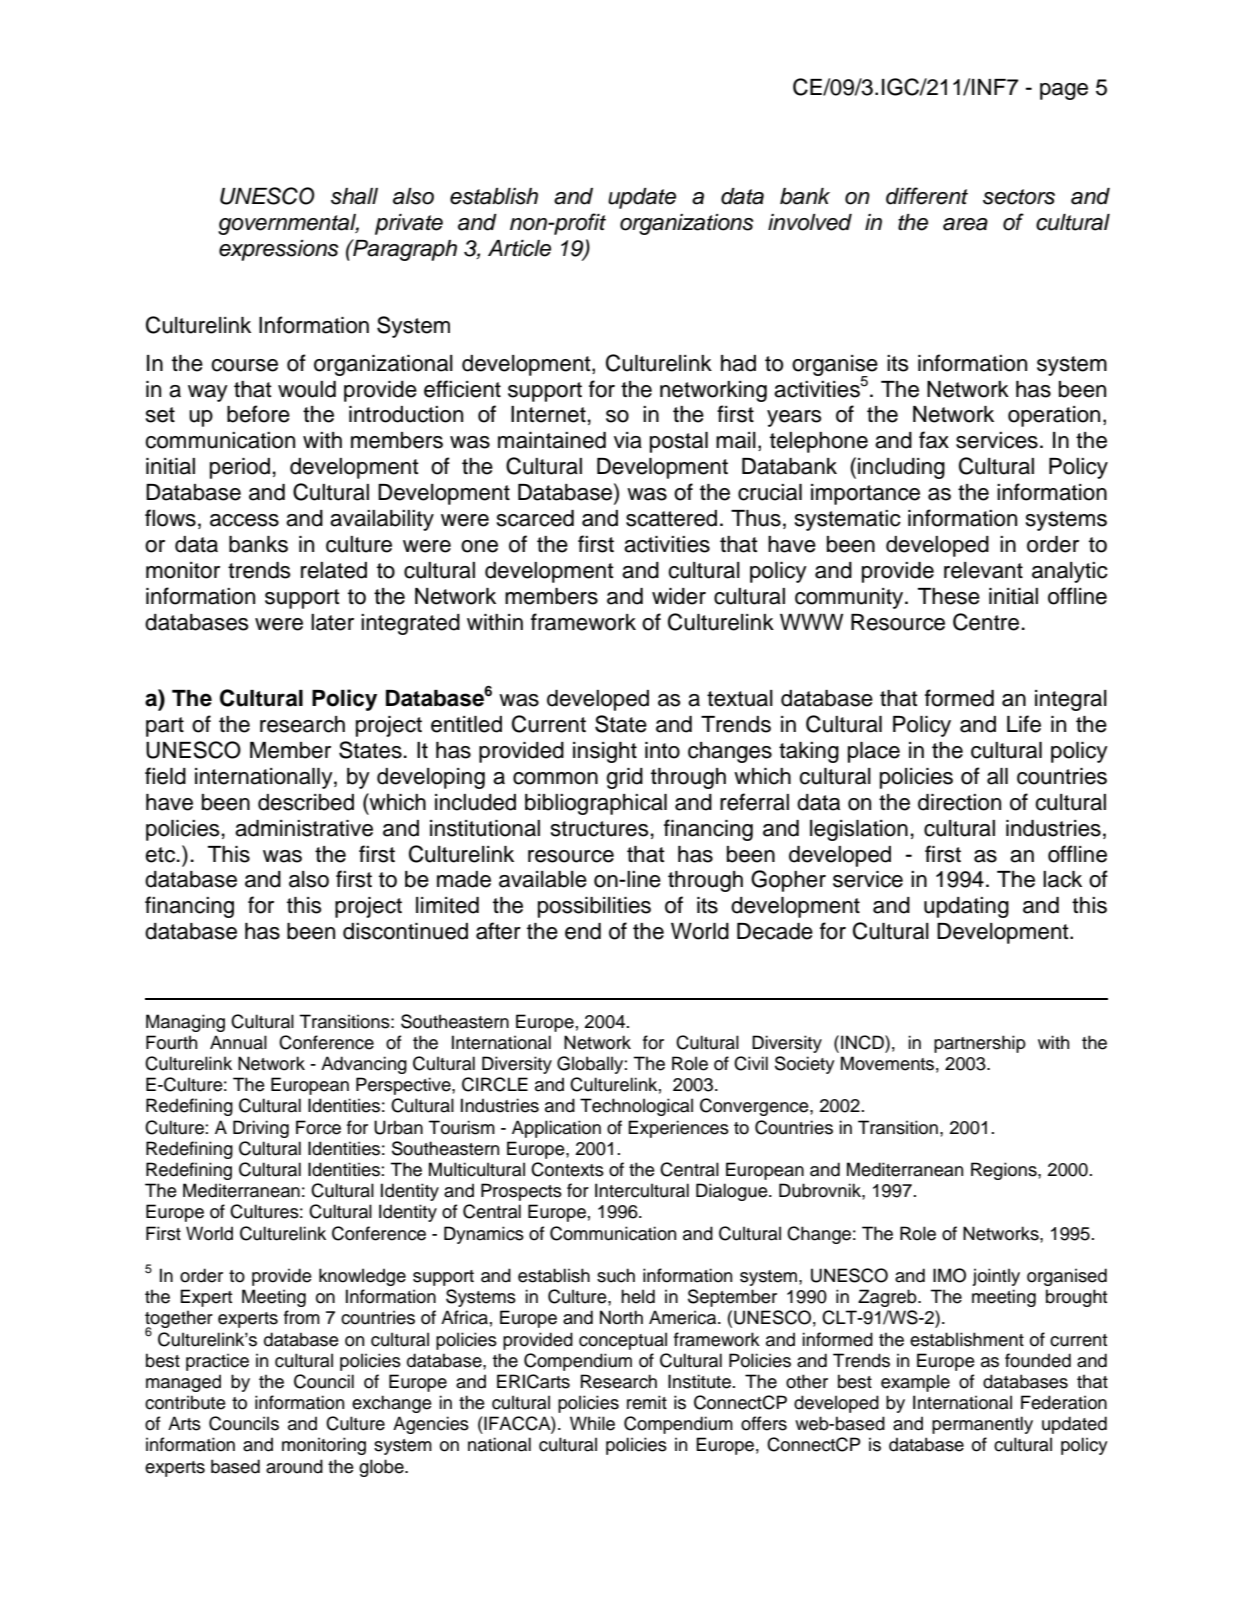 This screenshot has width=1253, height=1622. What do you see at coordinates (354, 196) in the screenshot?
I see `shall` at bounding box center [354, 196].
